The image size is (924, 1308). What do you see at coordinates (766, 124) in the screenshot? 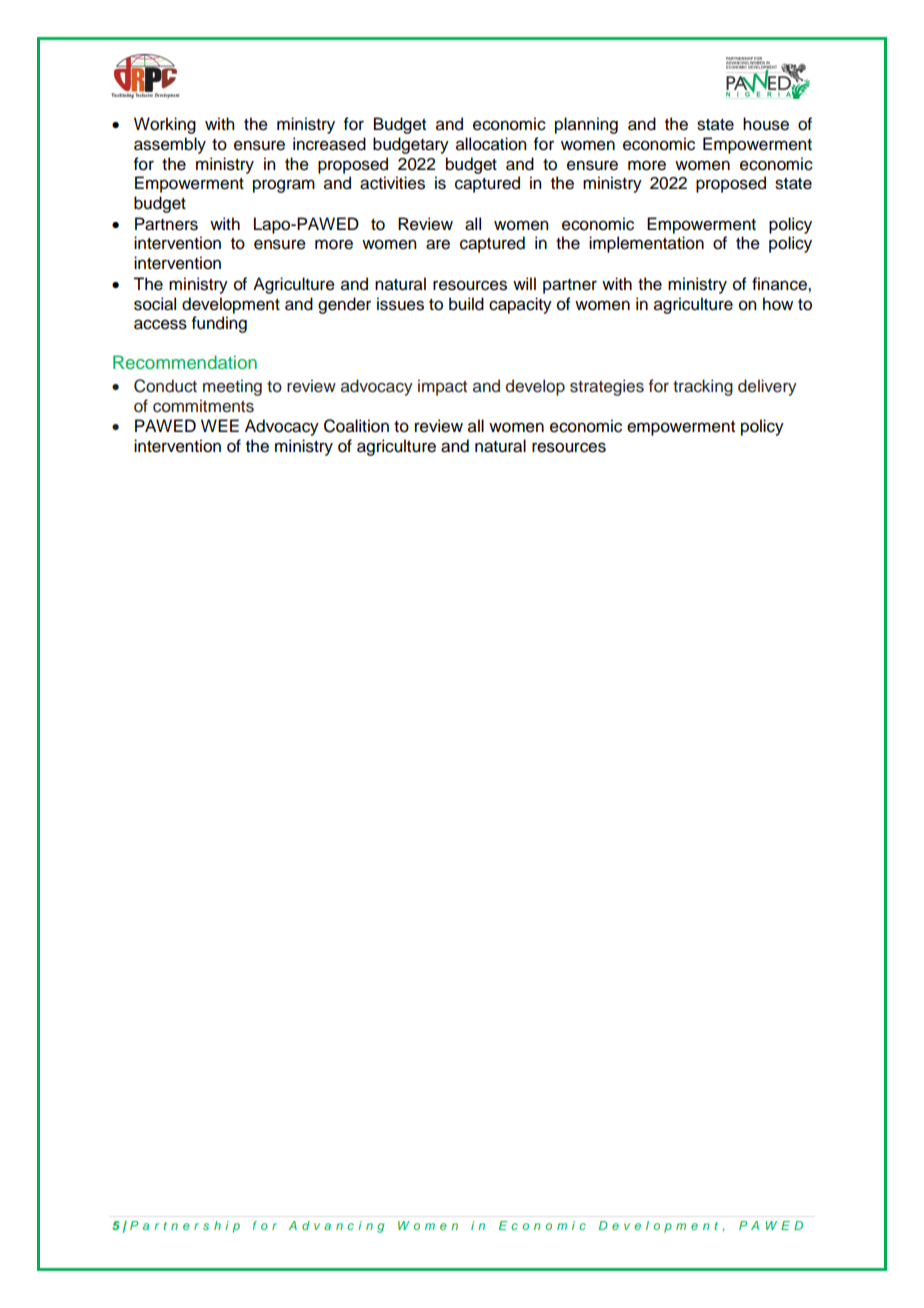
I see `house` at bounding box center [766, 124].
